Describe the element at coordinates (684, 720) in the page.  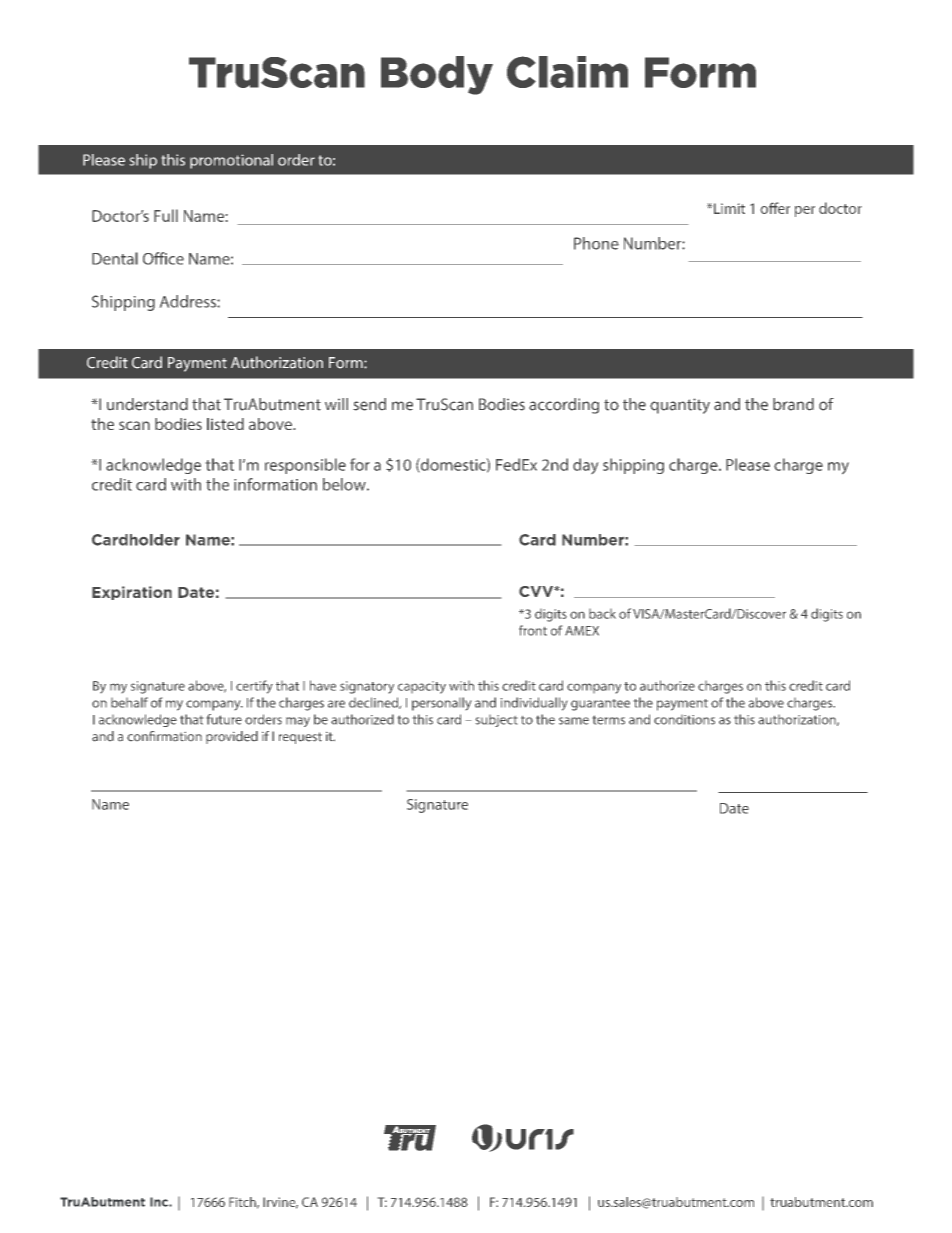
I see `conditions` at that location.
